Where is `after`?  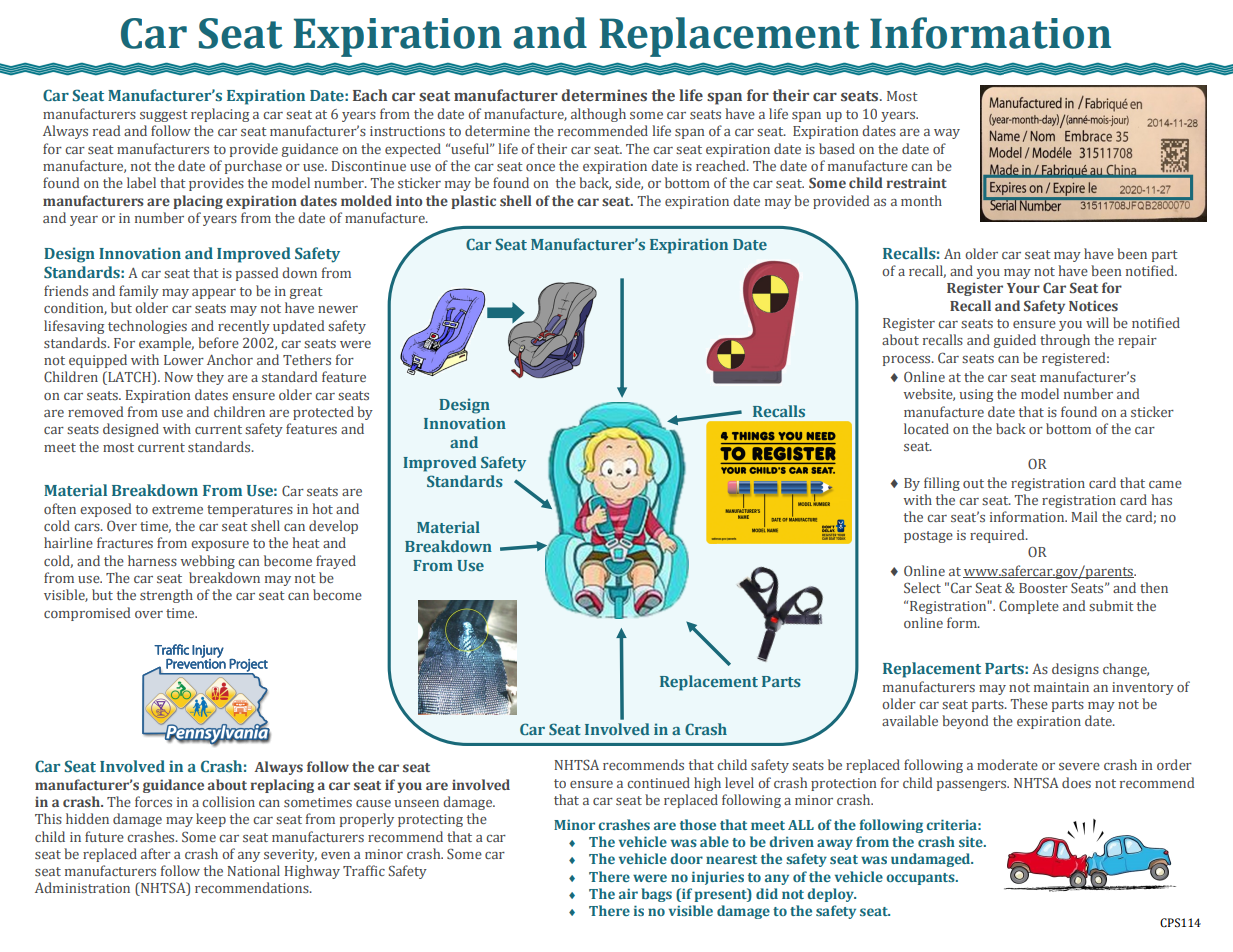
after is located at coordinates (156, 853).
